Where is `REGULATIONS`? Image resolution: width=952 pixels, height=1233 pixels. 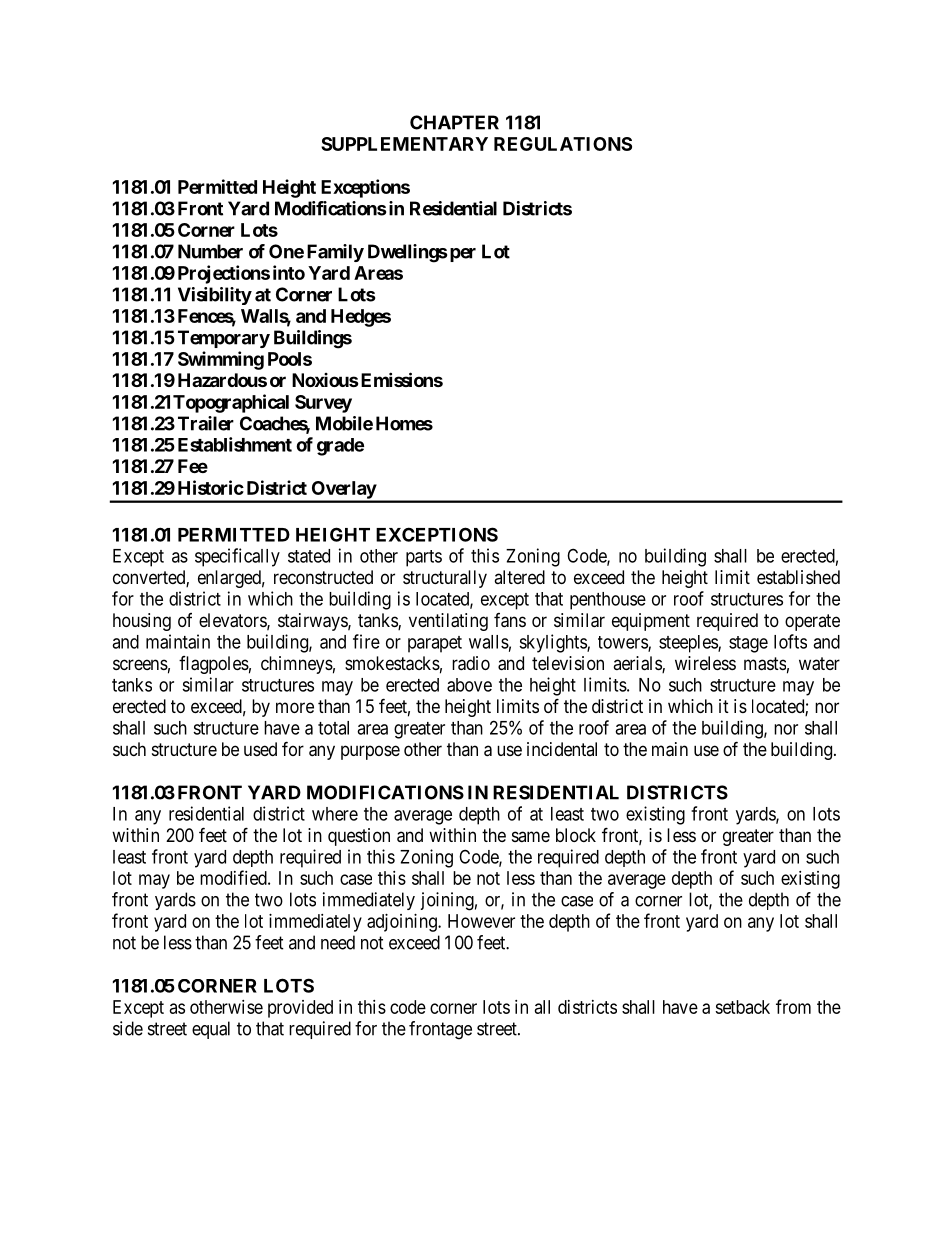 REGULATIONS is located at coordinates (563, 144).
